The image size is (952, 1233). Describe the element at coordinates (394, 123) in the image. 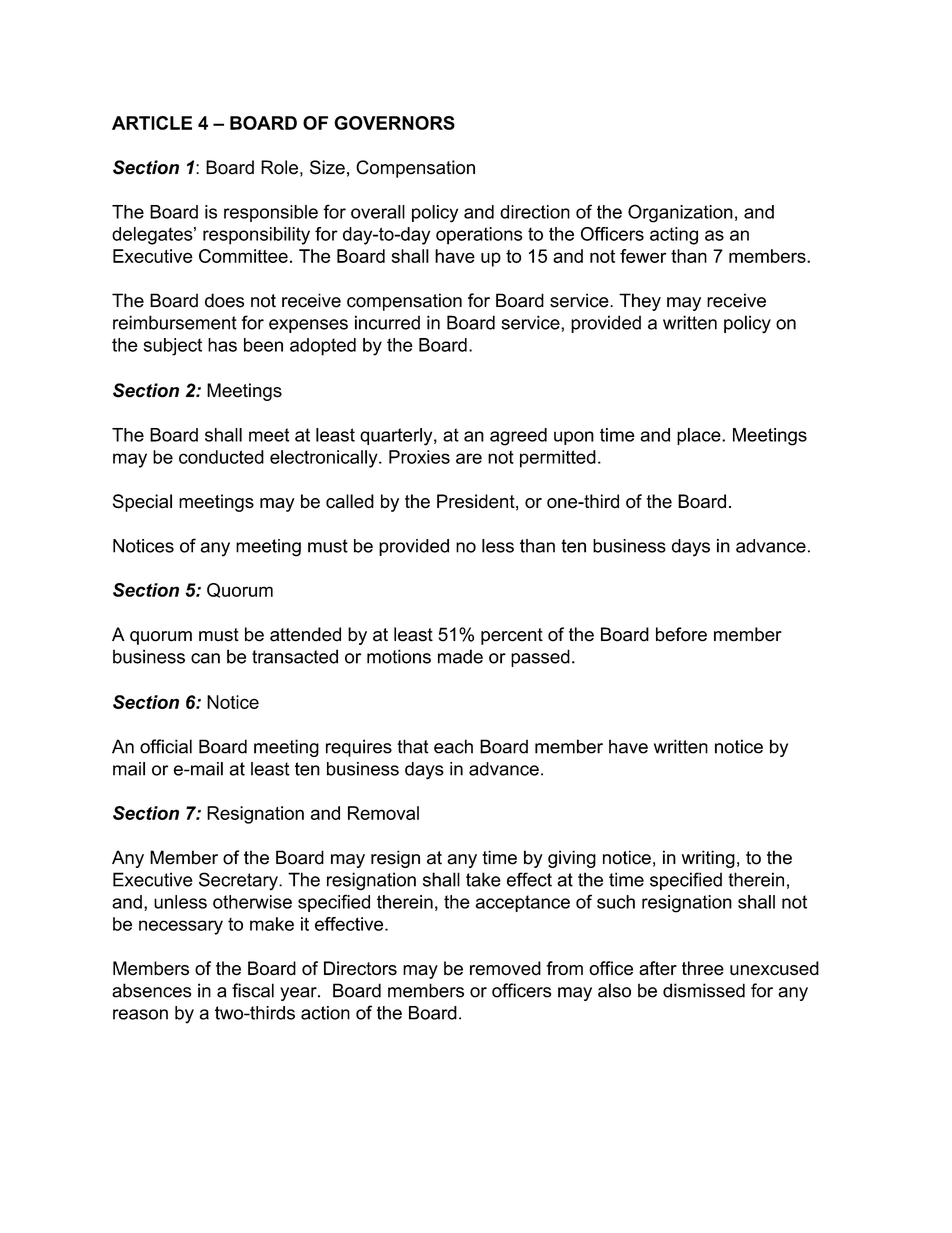

I see `GOVERNORS` at that location.
